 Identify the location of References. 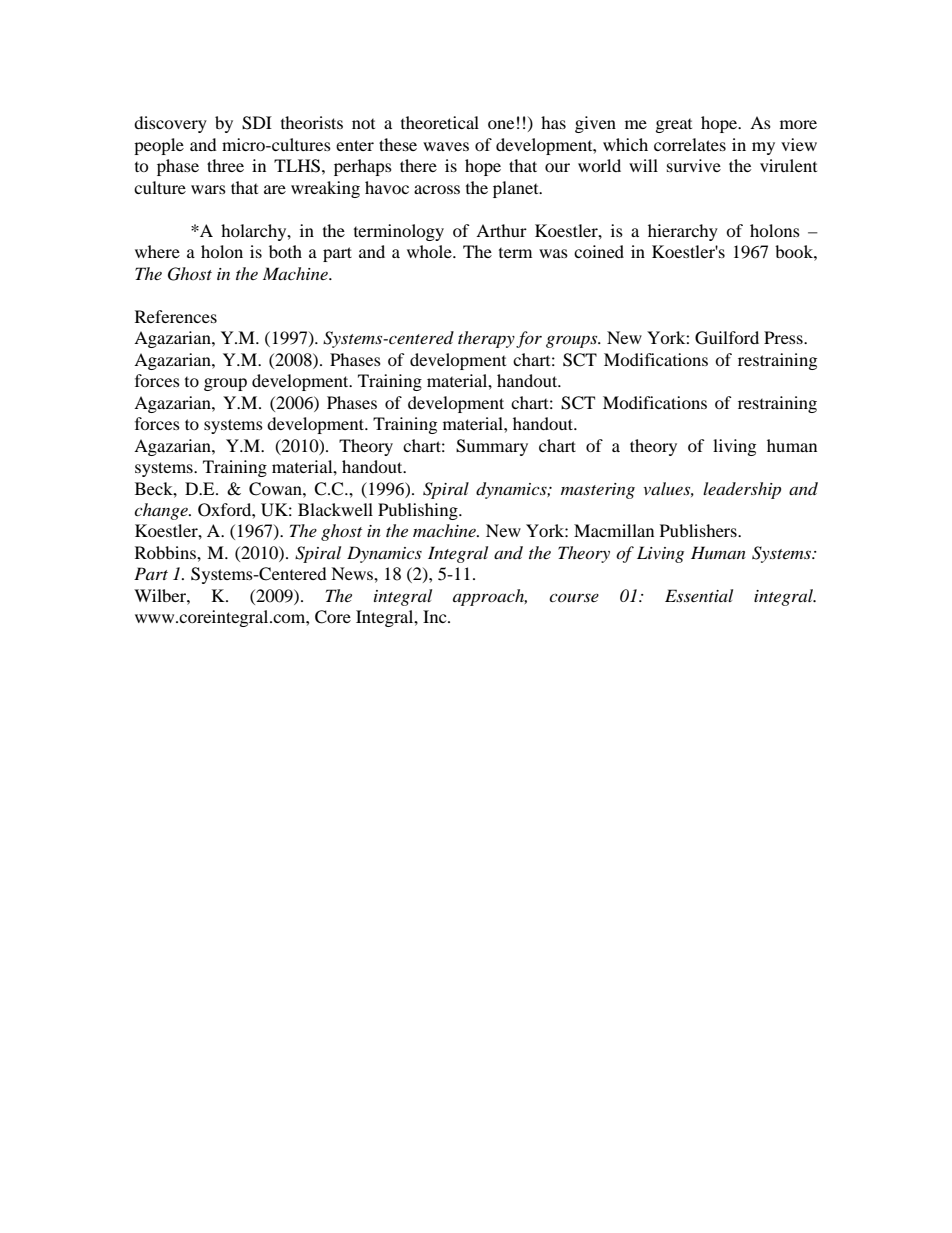
(176, 316).
